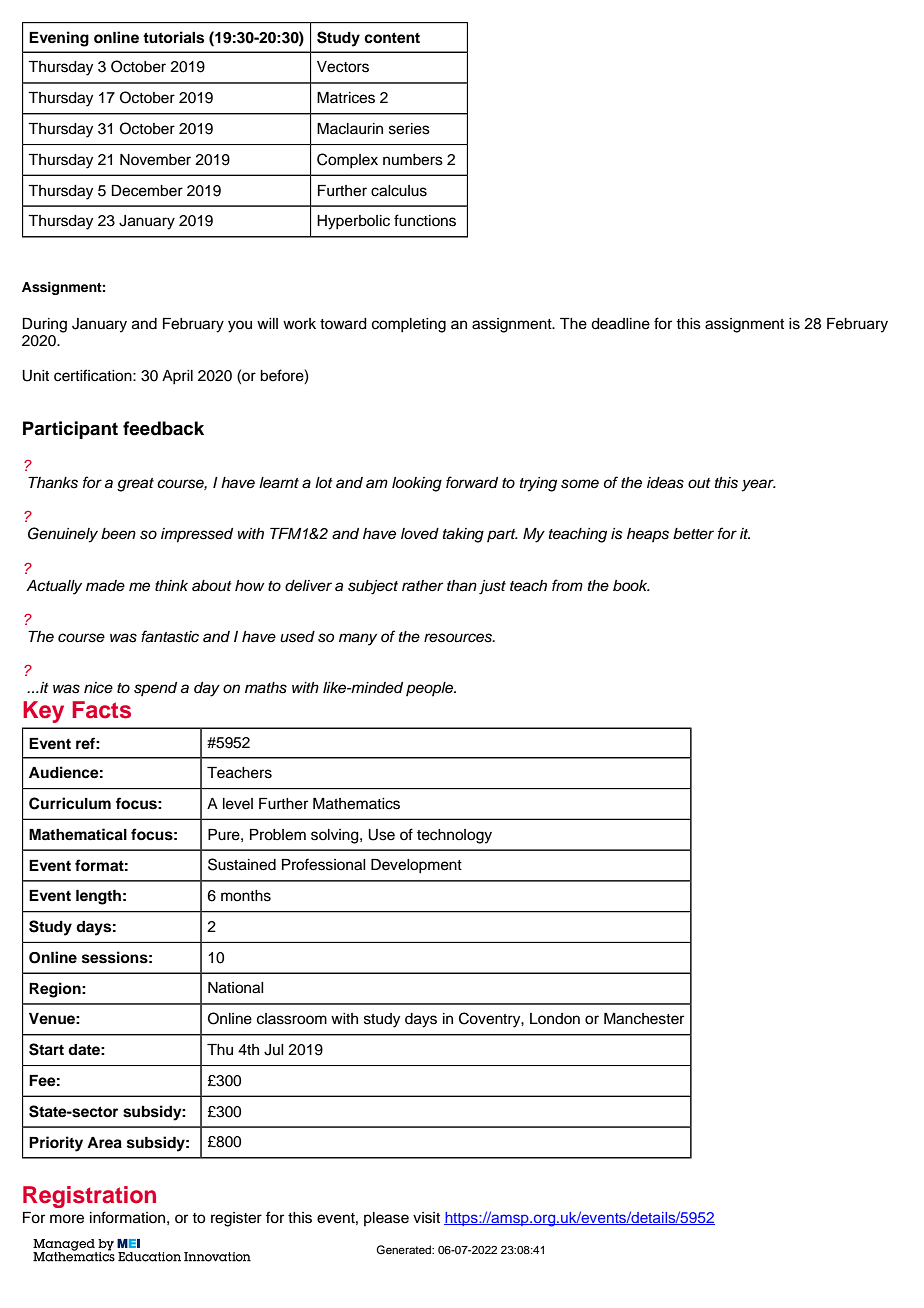 This image has width=924, height=1308. Describe the element at coordinates (644, 1019) in the image. I see `Manchester` at that location.
